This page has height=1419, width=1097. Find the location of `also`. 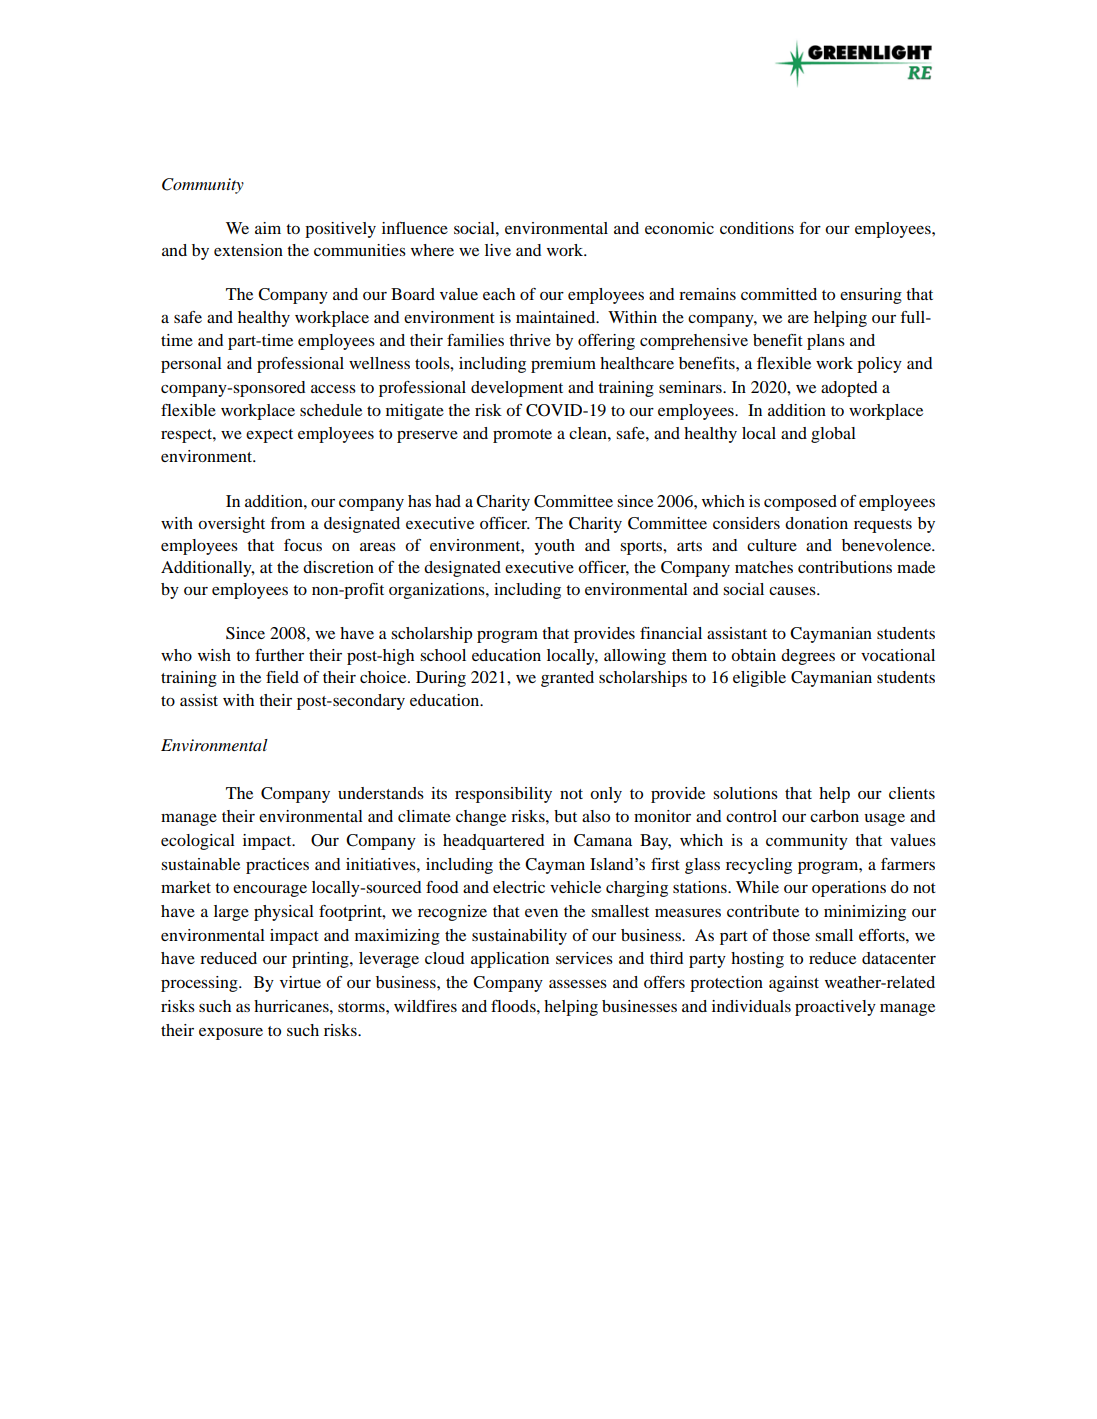

also is located at coordinates (596, 816).
